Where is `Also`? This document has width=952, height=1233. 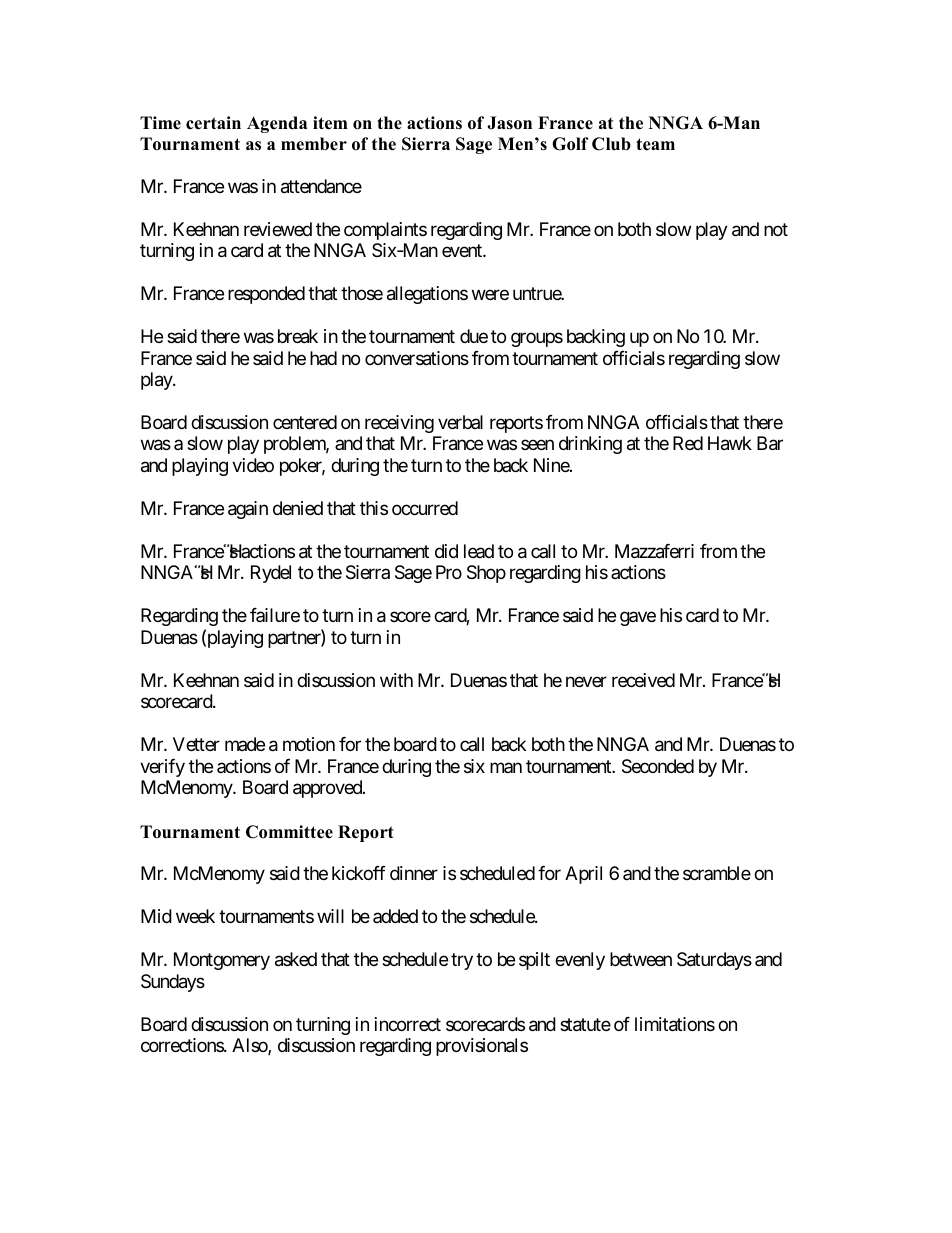
Also is located at coordinates (250, 1046).
